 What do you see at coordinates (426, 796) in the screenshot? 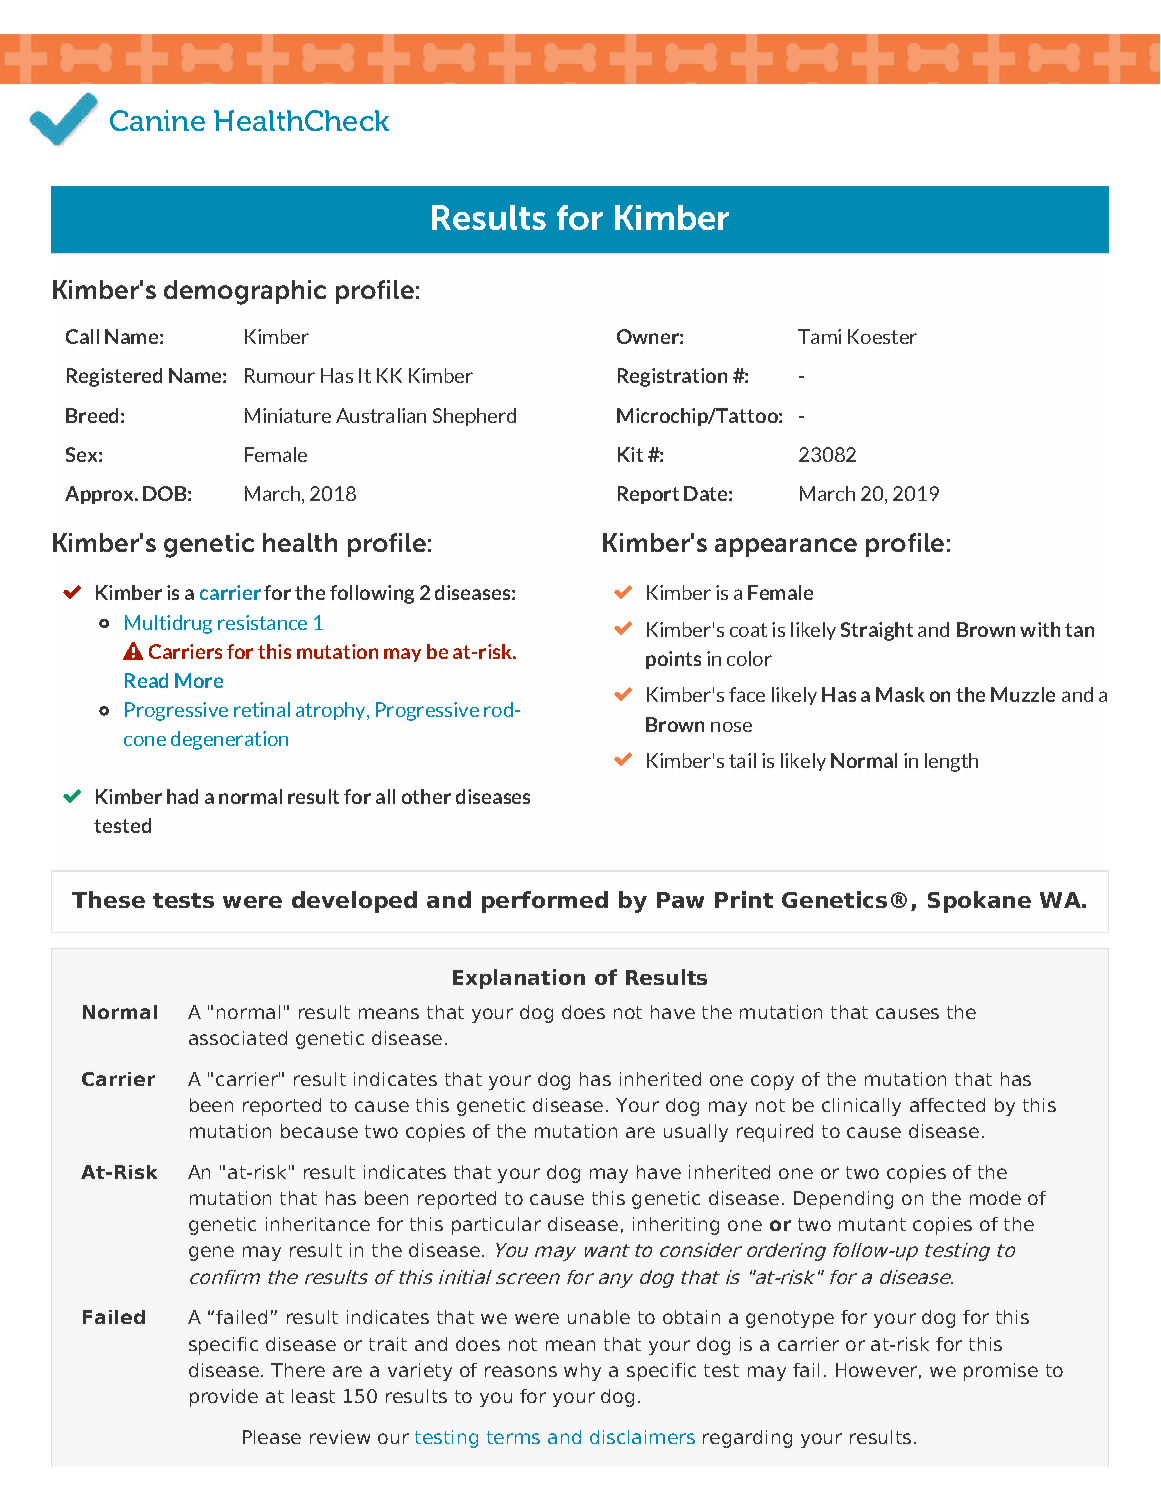
I see `other` at bounding box center [426, 796].
